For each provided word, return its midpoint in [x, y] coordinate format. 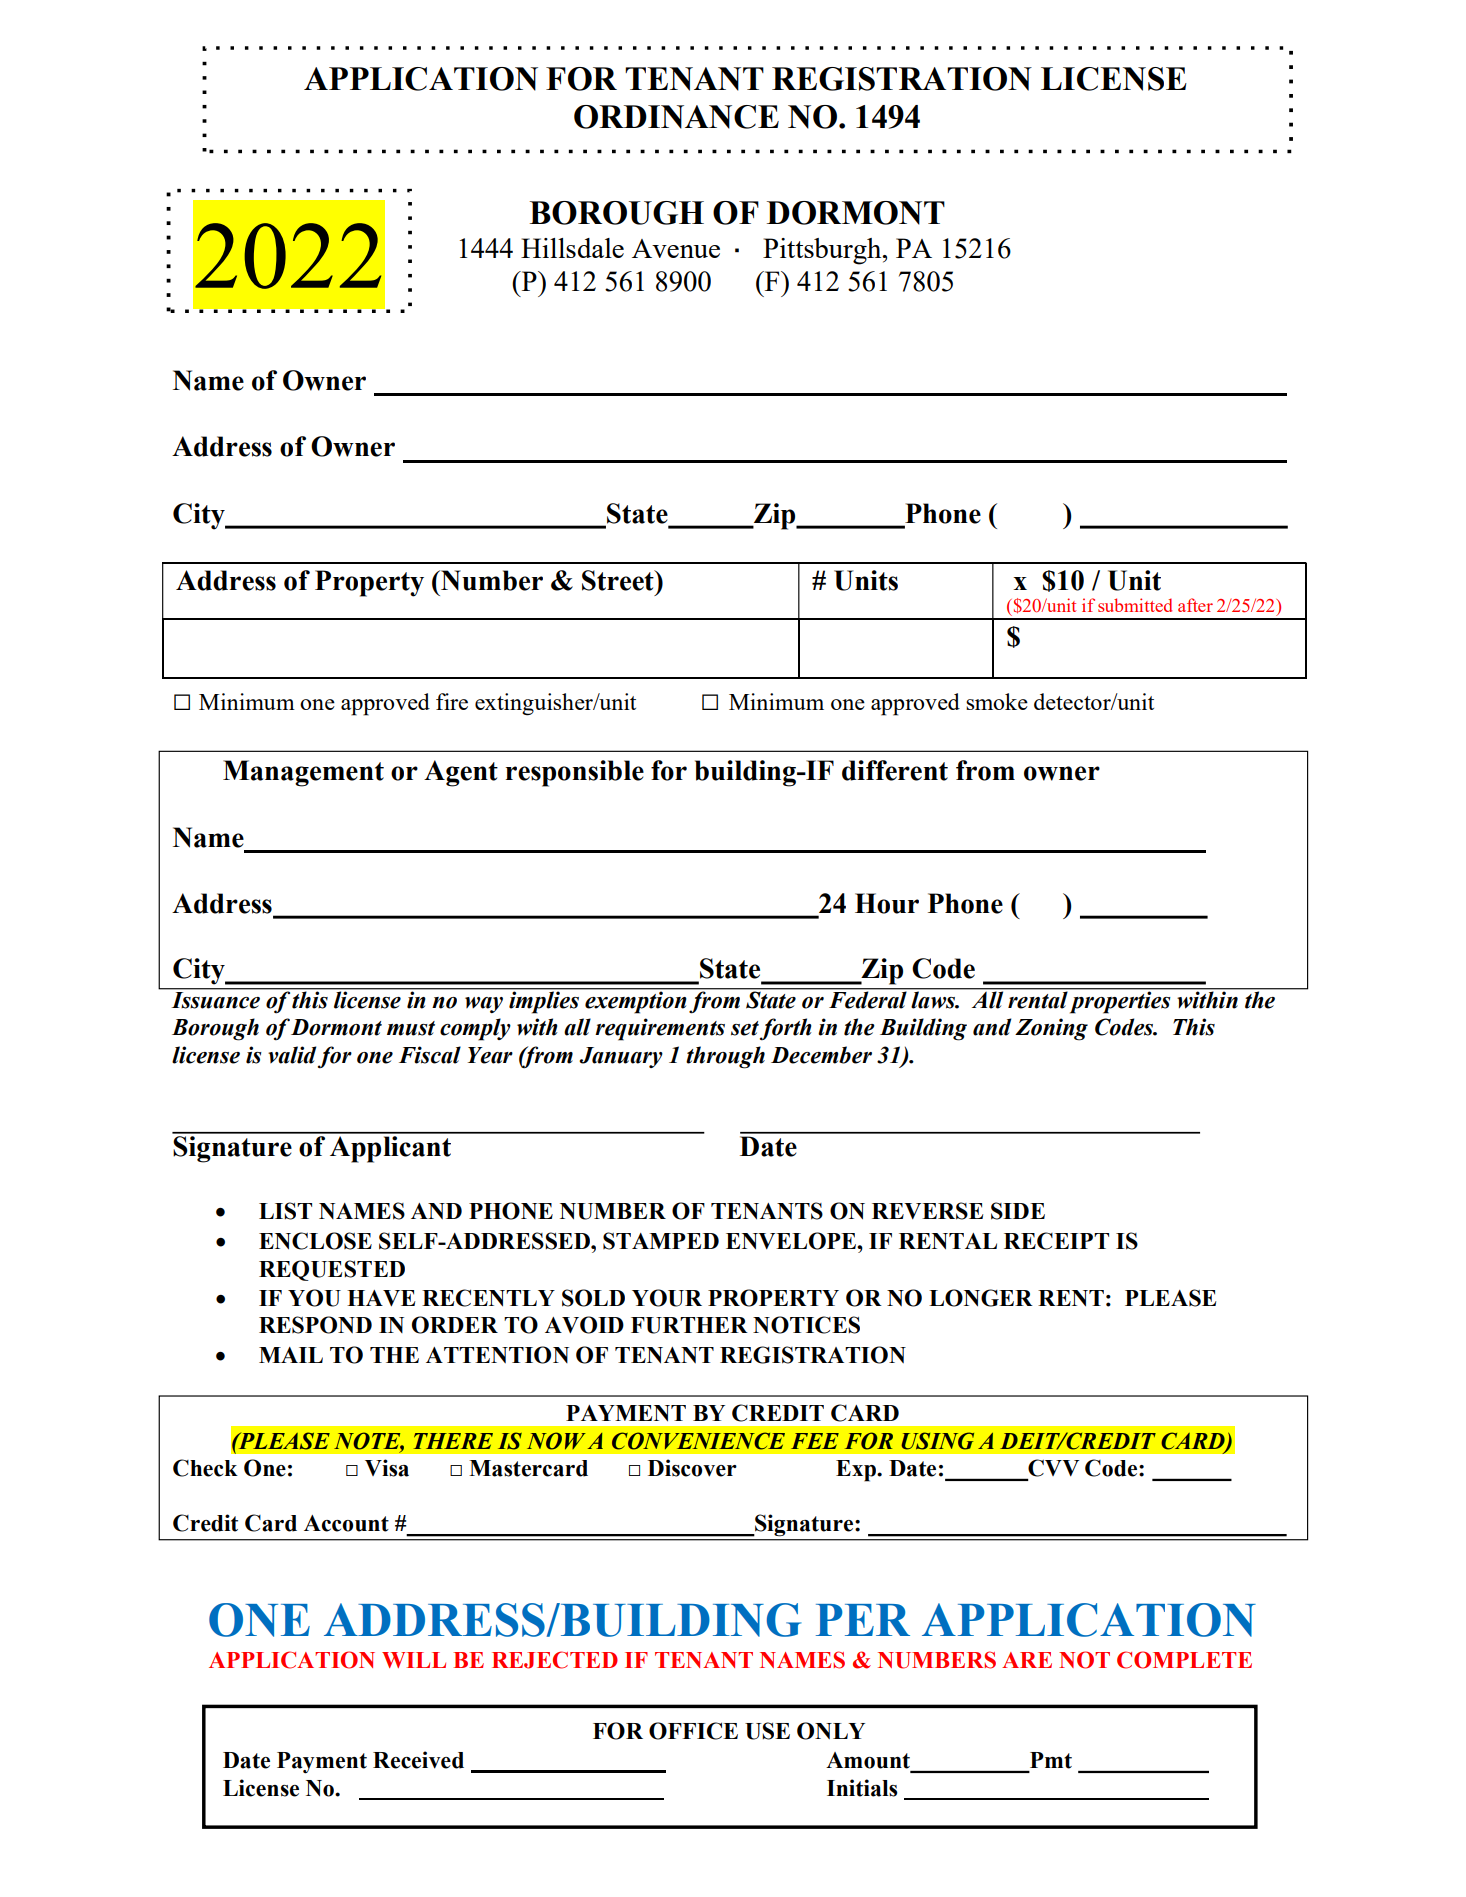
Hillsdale [572, 248]
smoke [997, 701]
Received [418, 1760]
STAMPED [661, 1241]
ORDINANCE [676, 117]
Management [303, 773]
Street [619, 580]
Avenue [676, 248]
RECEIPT [1056, 1241]
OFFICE [693, 1731]
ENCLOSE [315, 1241]
